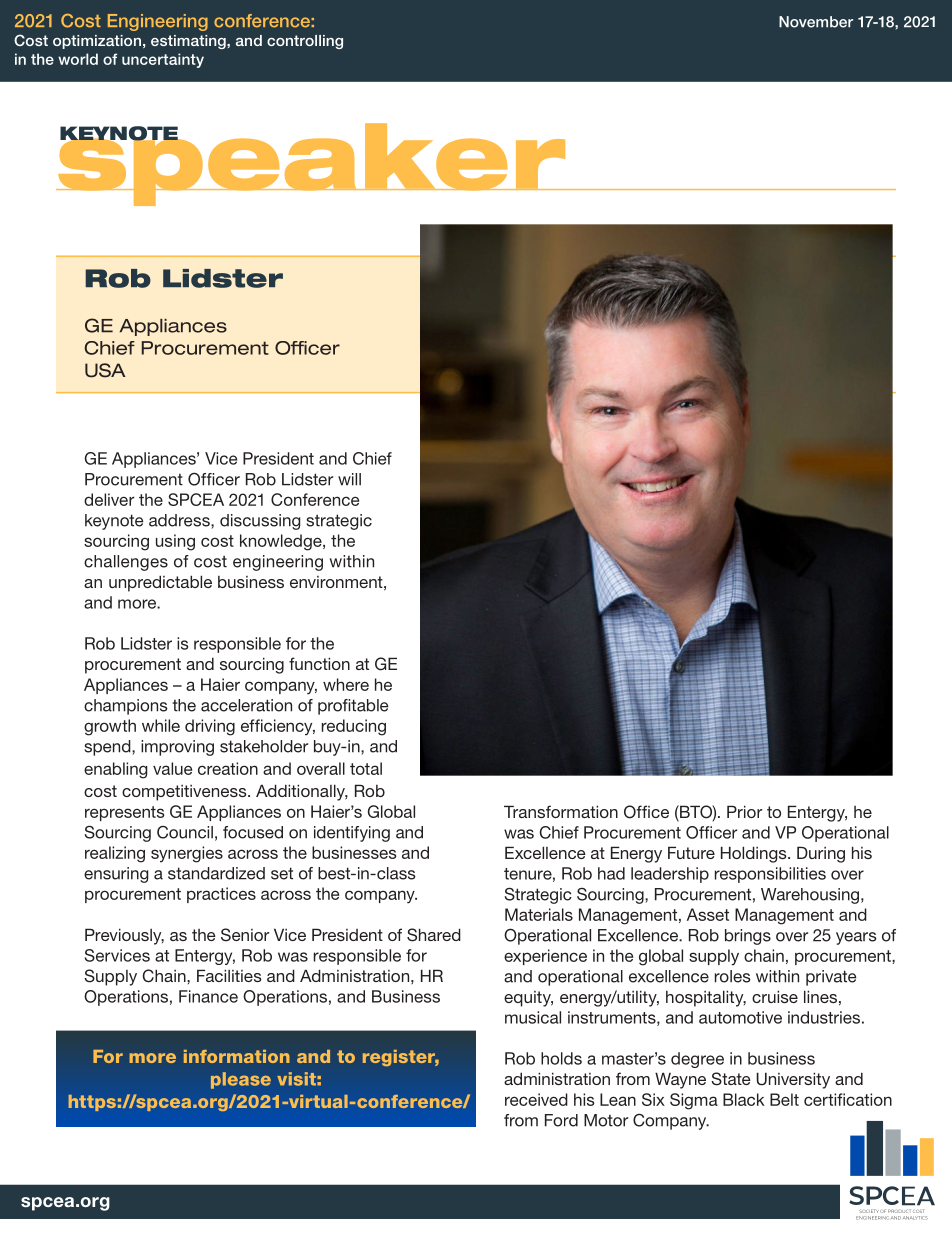 This screenshot has height=1233, width=952. What do you see at coordinates (346, 684) in the screenshot?
I see `where` at bounding box center [346, 684].
